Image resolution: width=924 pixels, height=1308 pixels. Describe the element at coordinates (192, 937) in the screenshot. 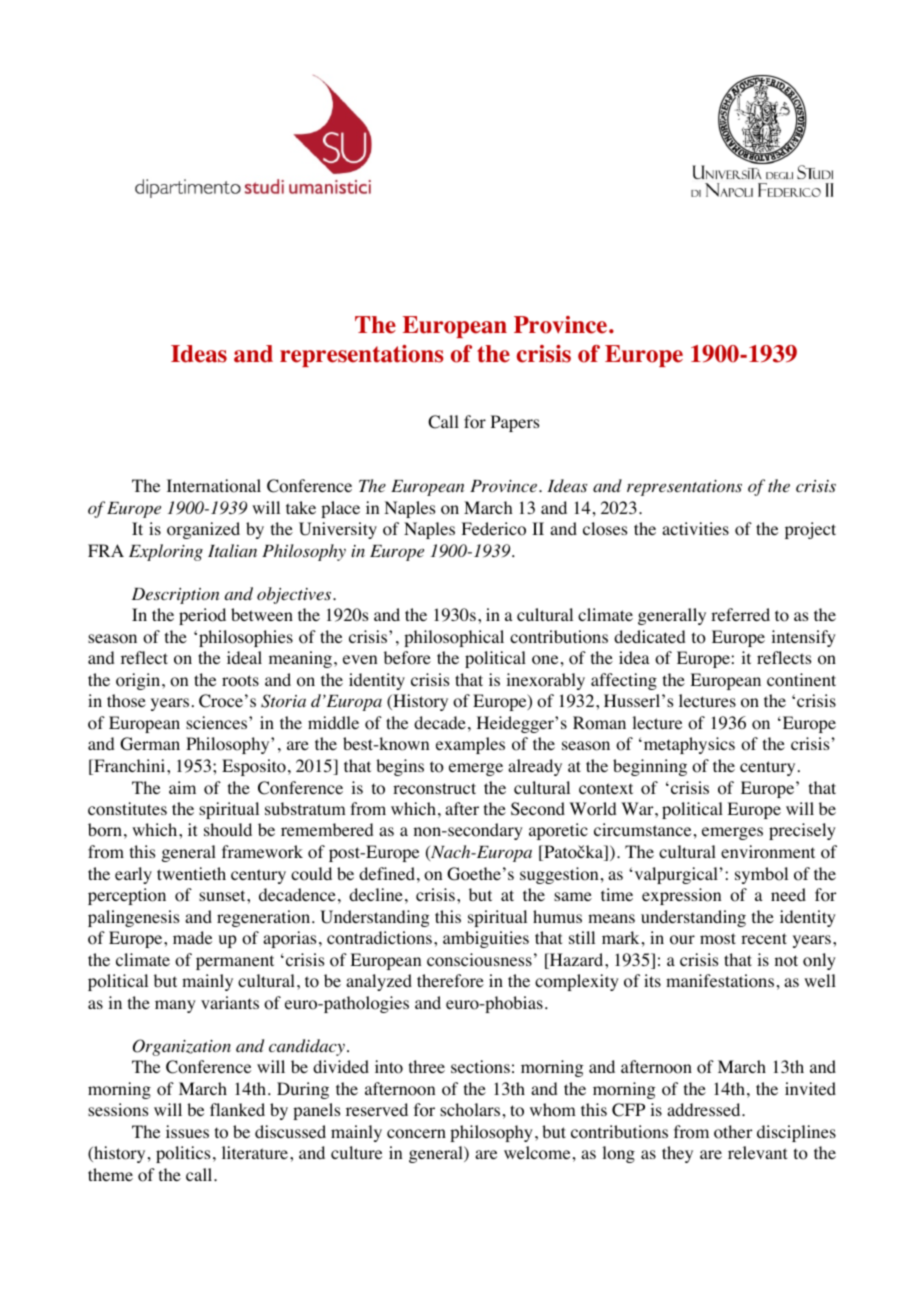

I see `made` at that location.
